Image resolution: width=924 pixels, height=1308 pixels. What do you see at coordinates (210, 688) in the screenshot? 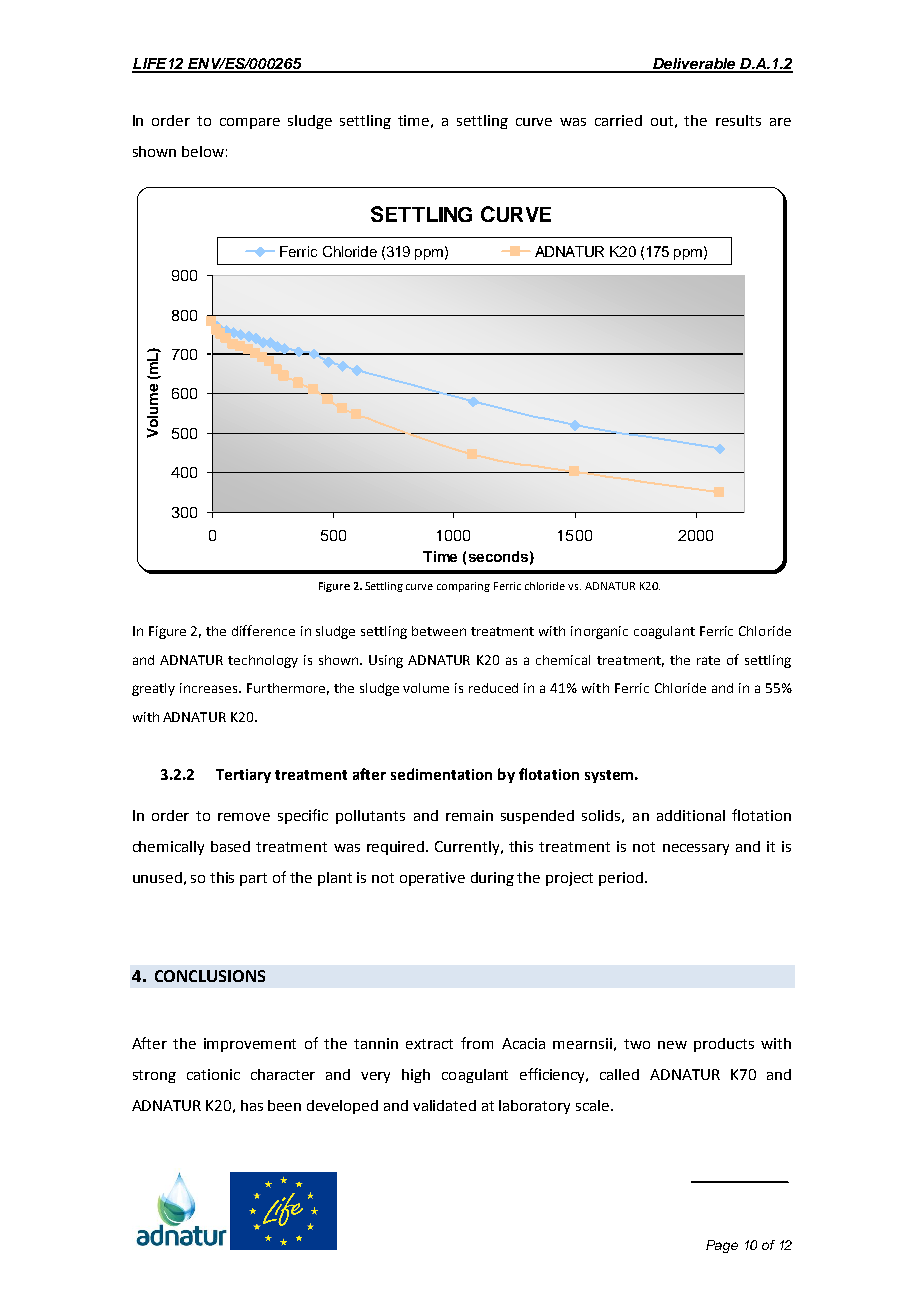
I see `increases` at bounding box center [210, 688].
